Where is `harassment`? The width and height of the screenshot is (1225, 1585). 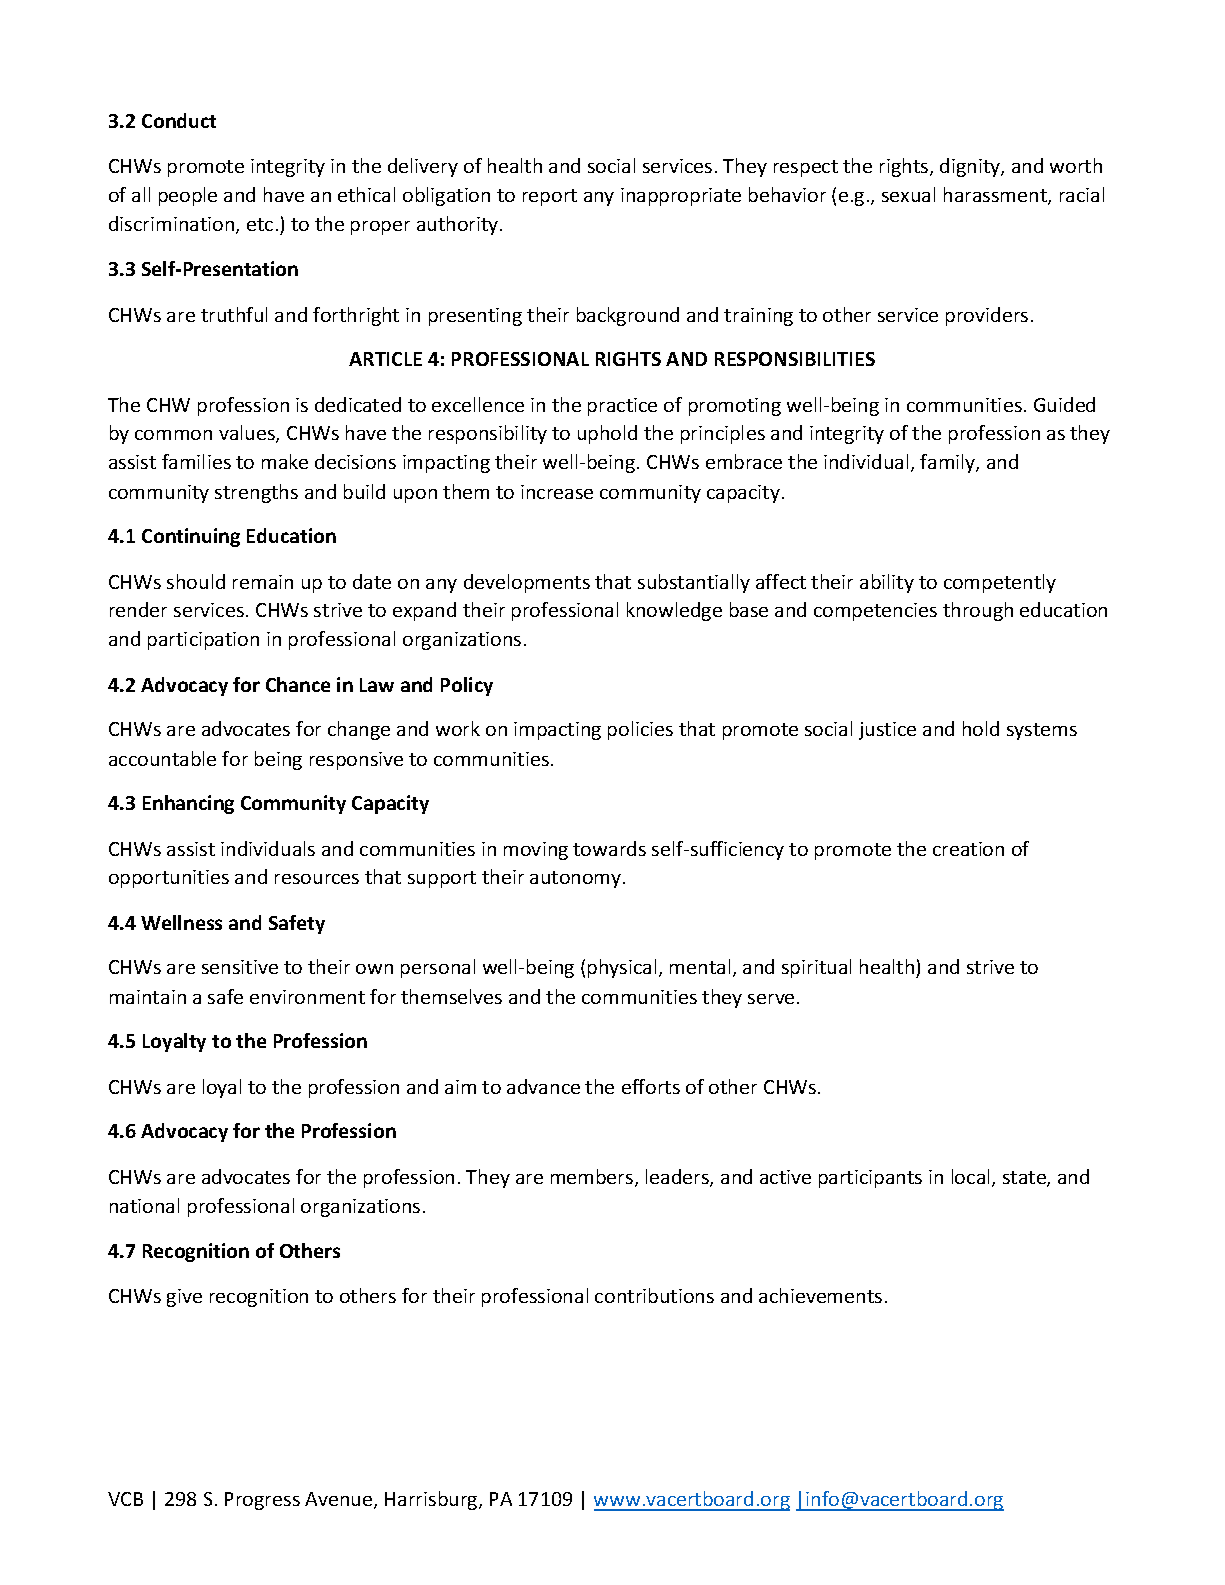
harassment is located at coordinates (996, 196).
